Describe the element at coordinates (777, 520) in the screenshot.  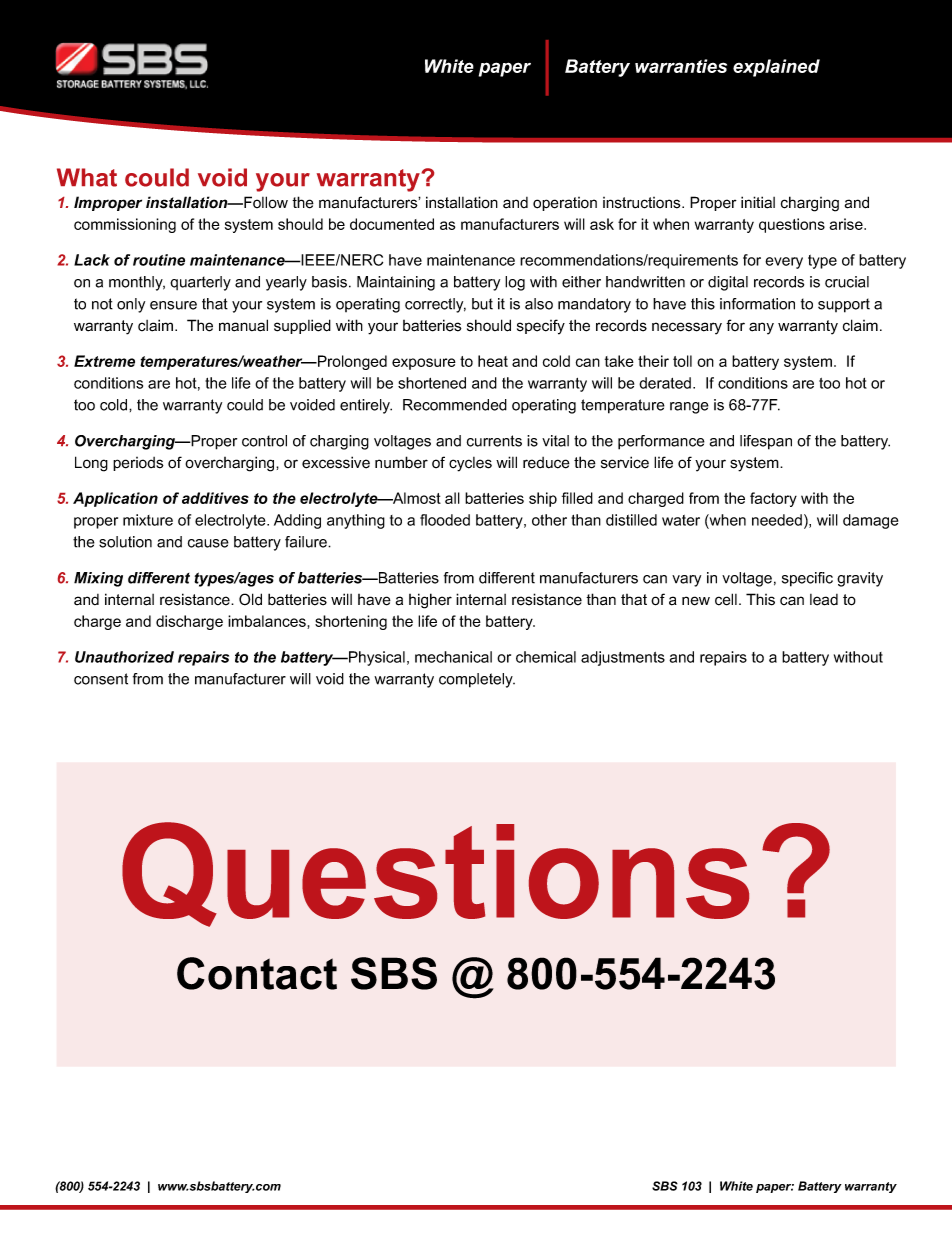
I see `needed` at that location.
